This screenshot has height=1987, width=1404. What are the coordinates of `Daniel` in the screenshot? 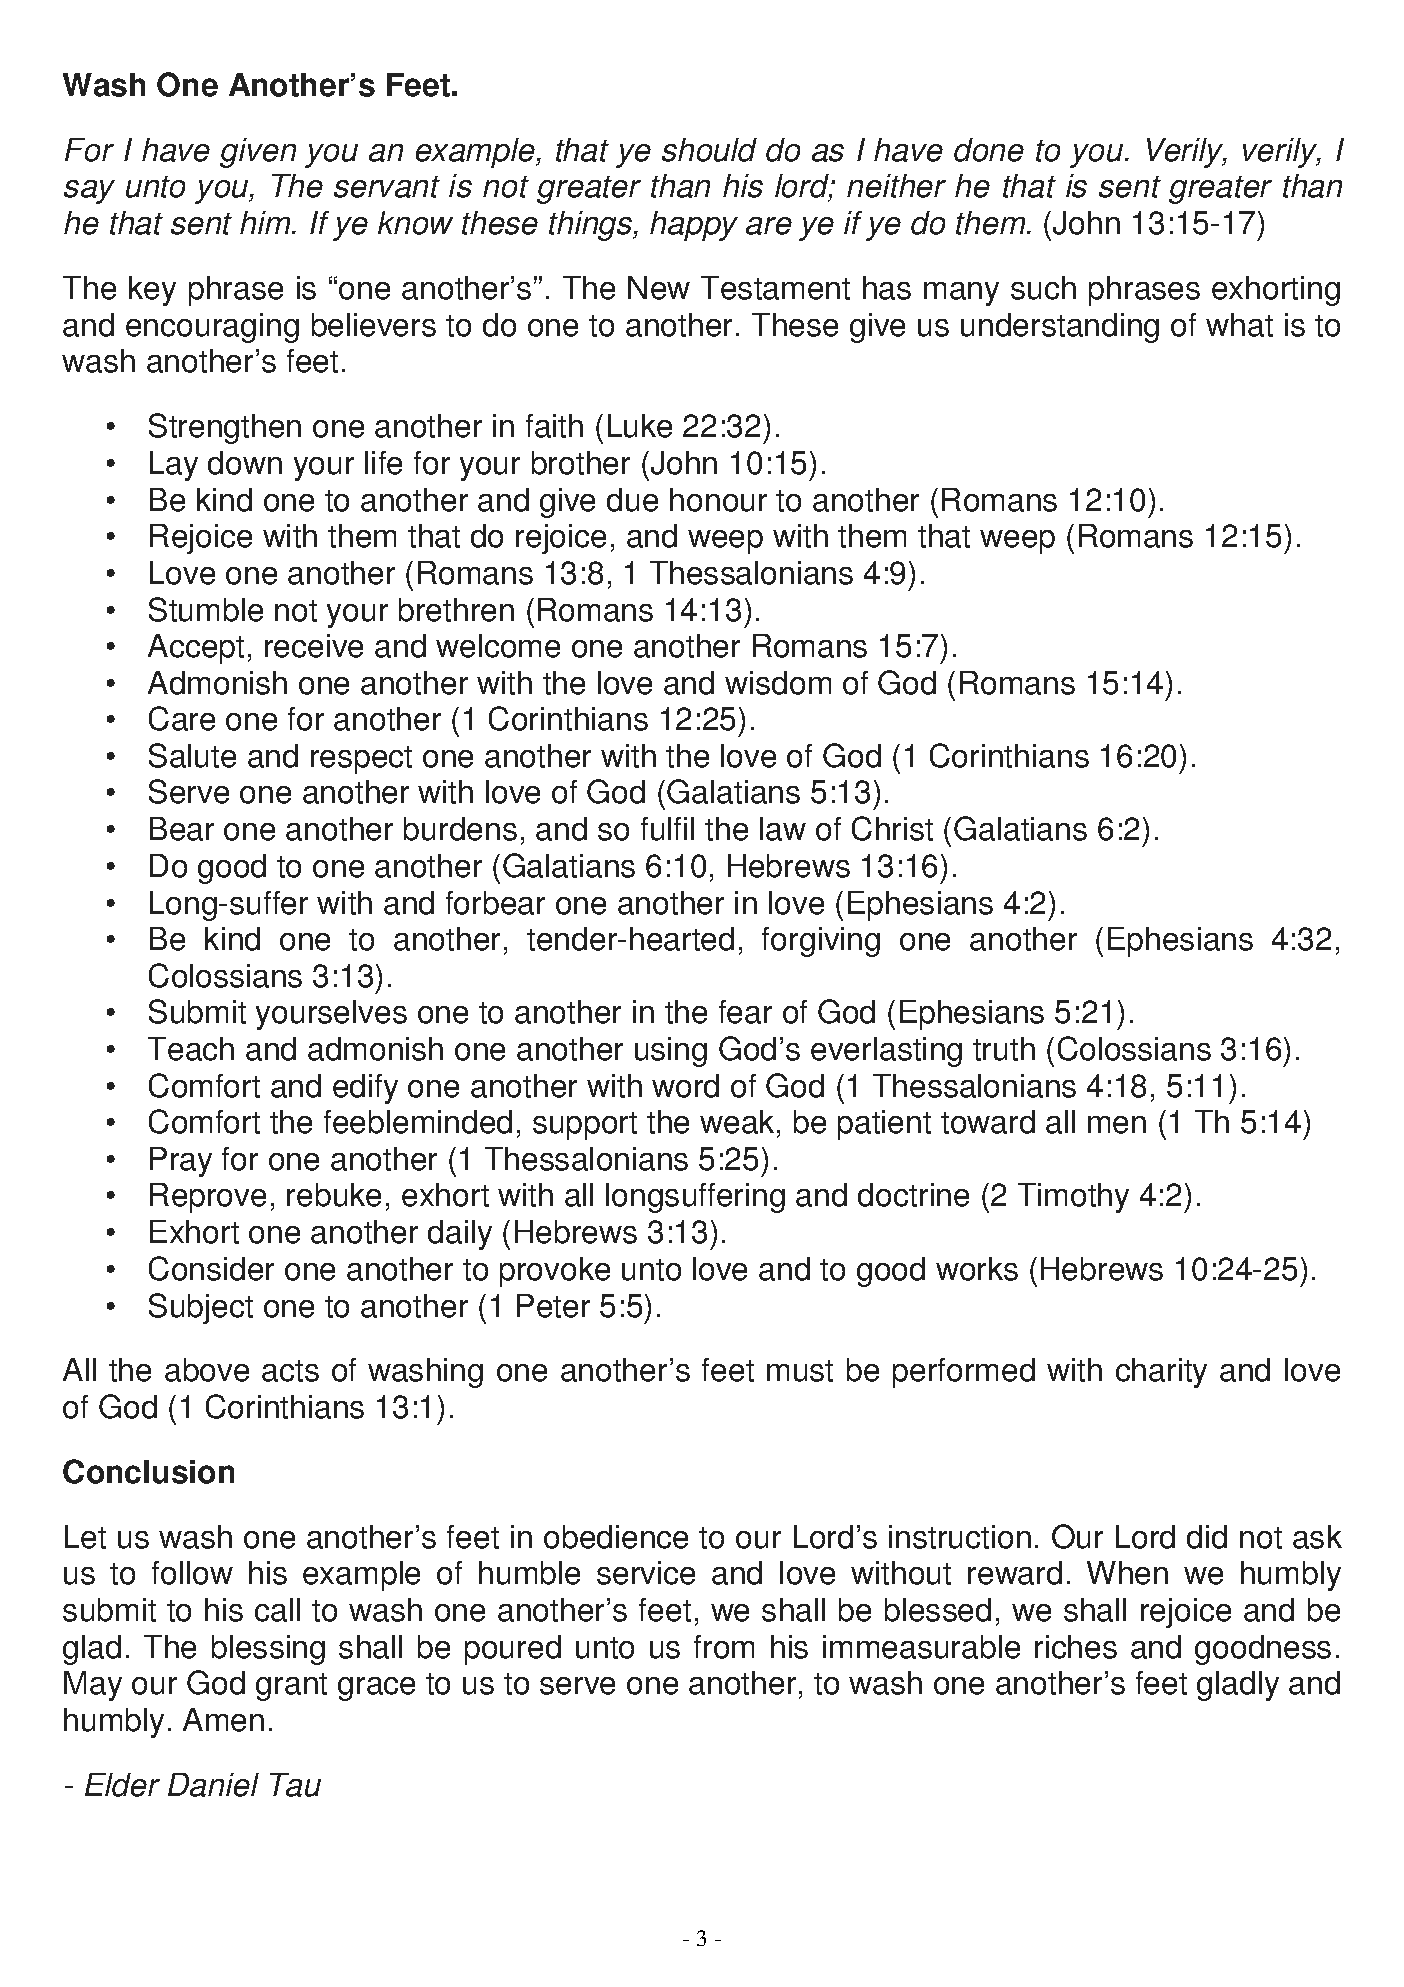 It's located at (213, 1785).
